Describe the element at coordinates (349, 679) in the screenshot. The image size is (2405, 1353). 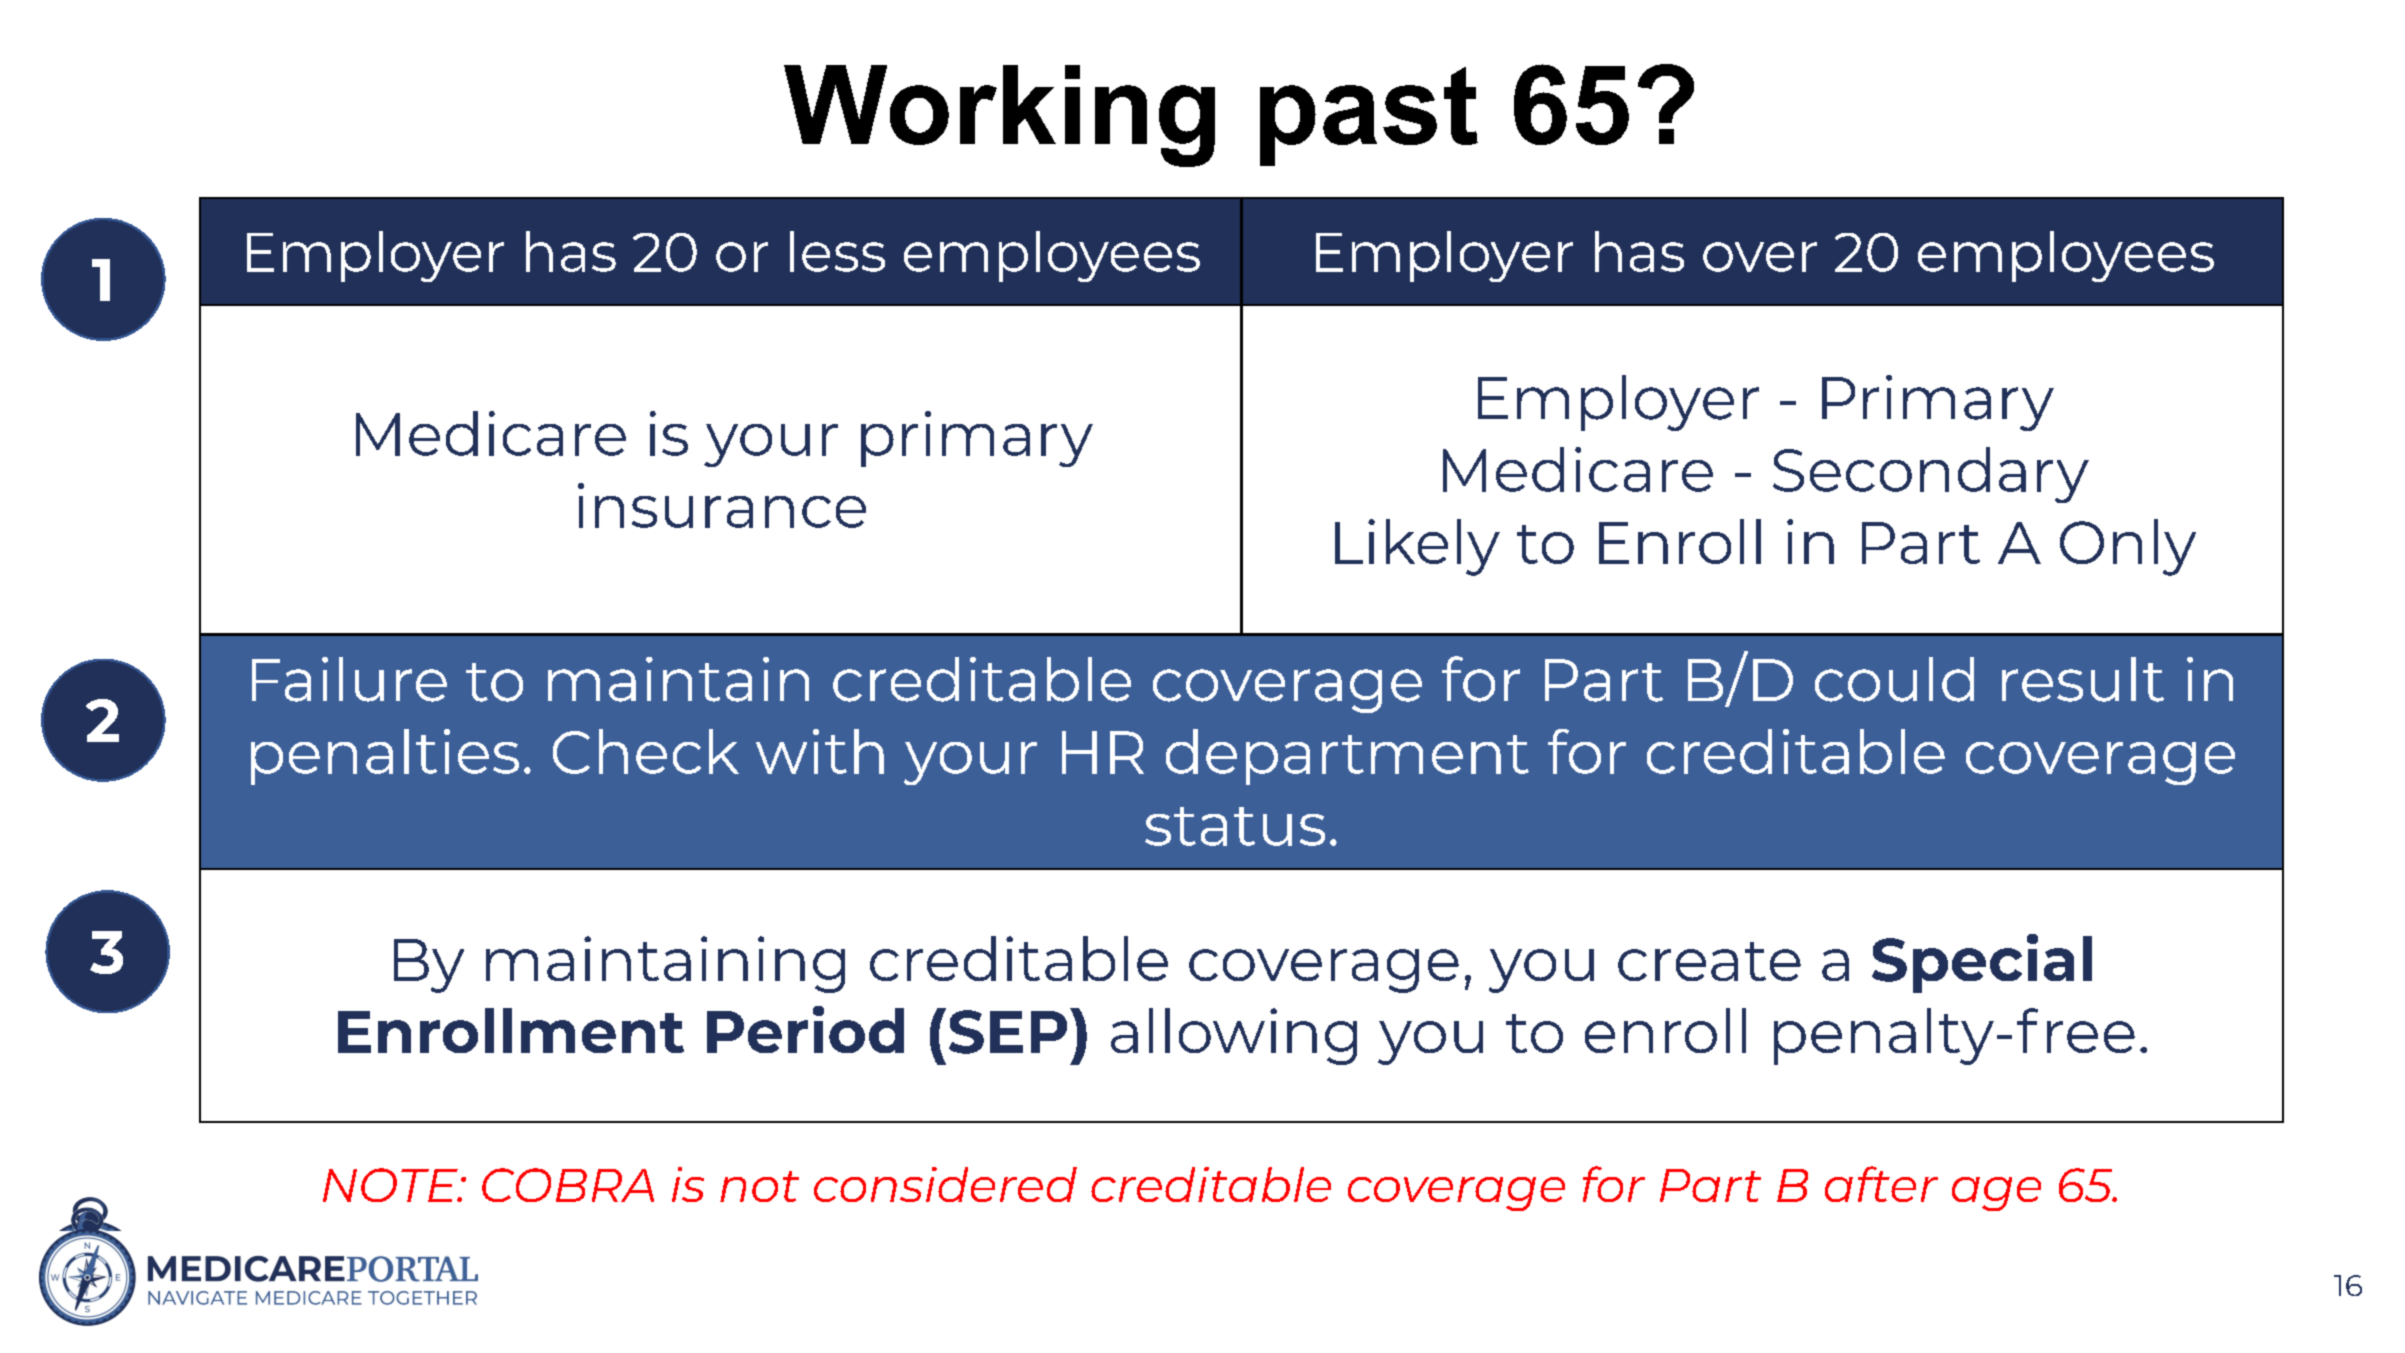
I see `Failure` at that location.
